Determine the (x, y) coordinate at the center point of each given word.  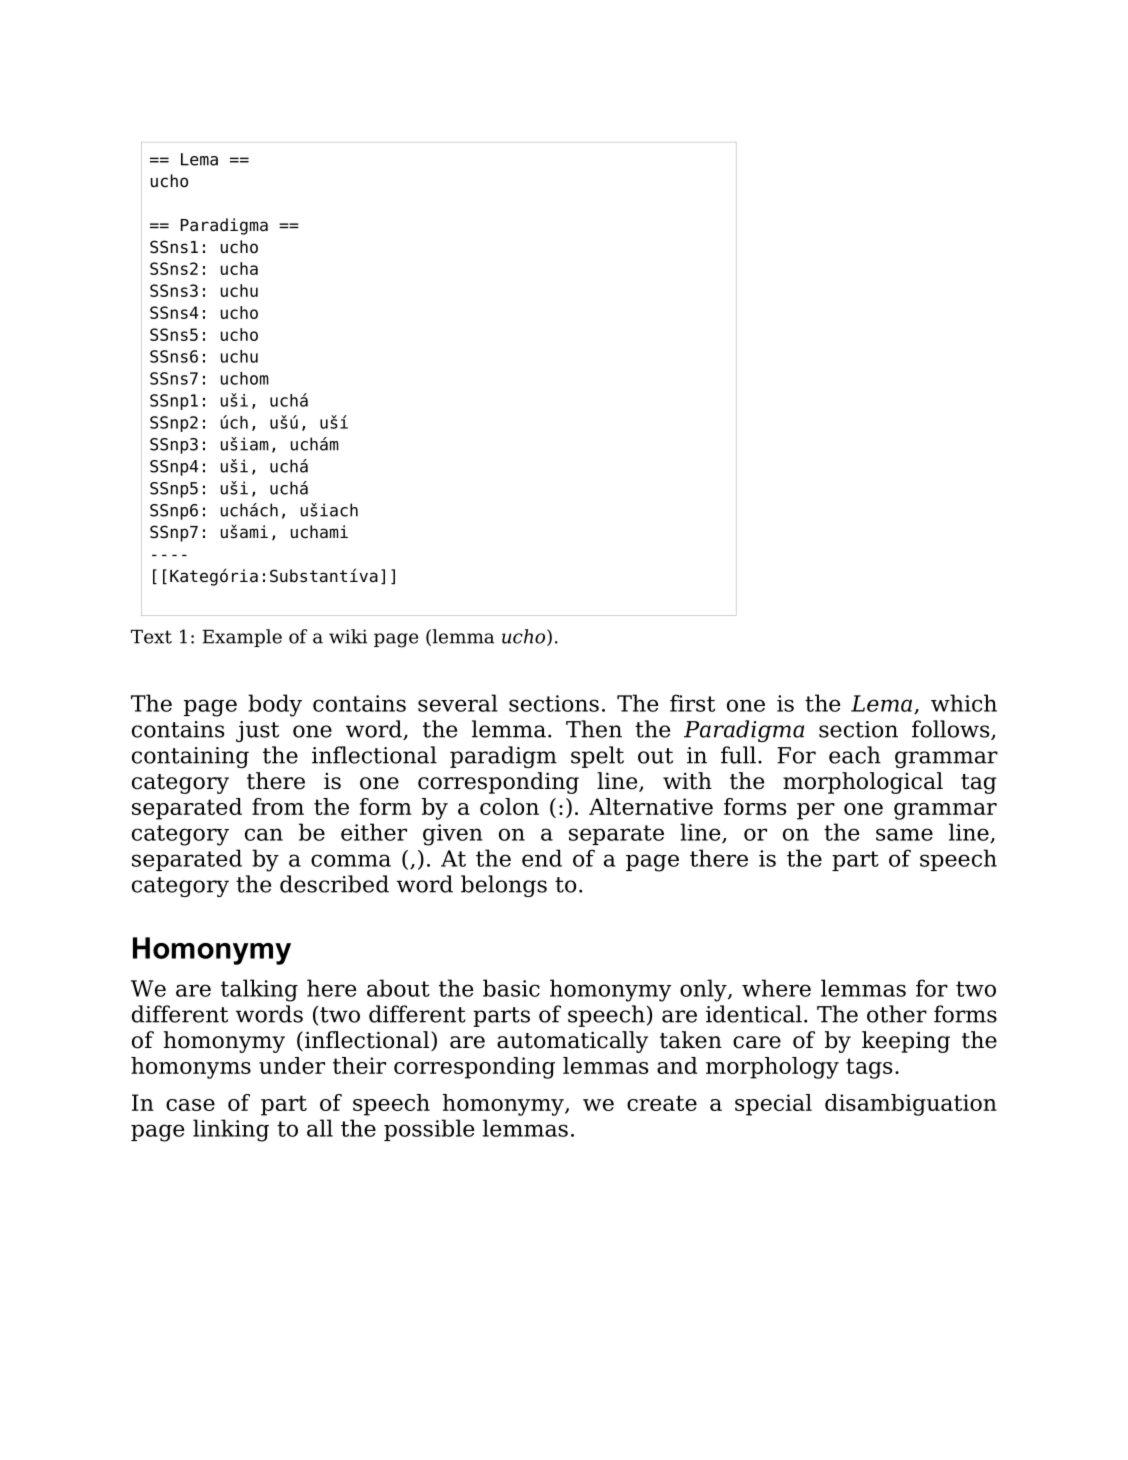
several (458, 703)
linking (231, 1130)
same (904, 834)
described (334, 884)
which (964, 703)
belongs (504, 886)
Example (242, 638)
